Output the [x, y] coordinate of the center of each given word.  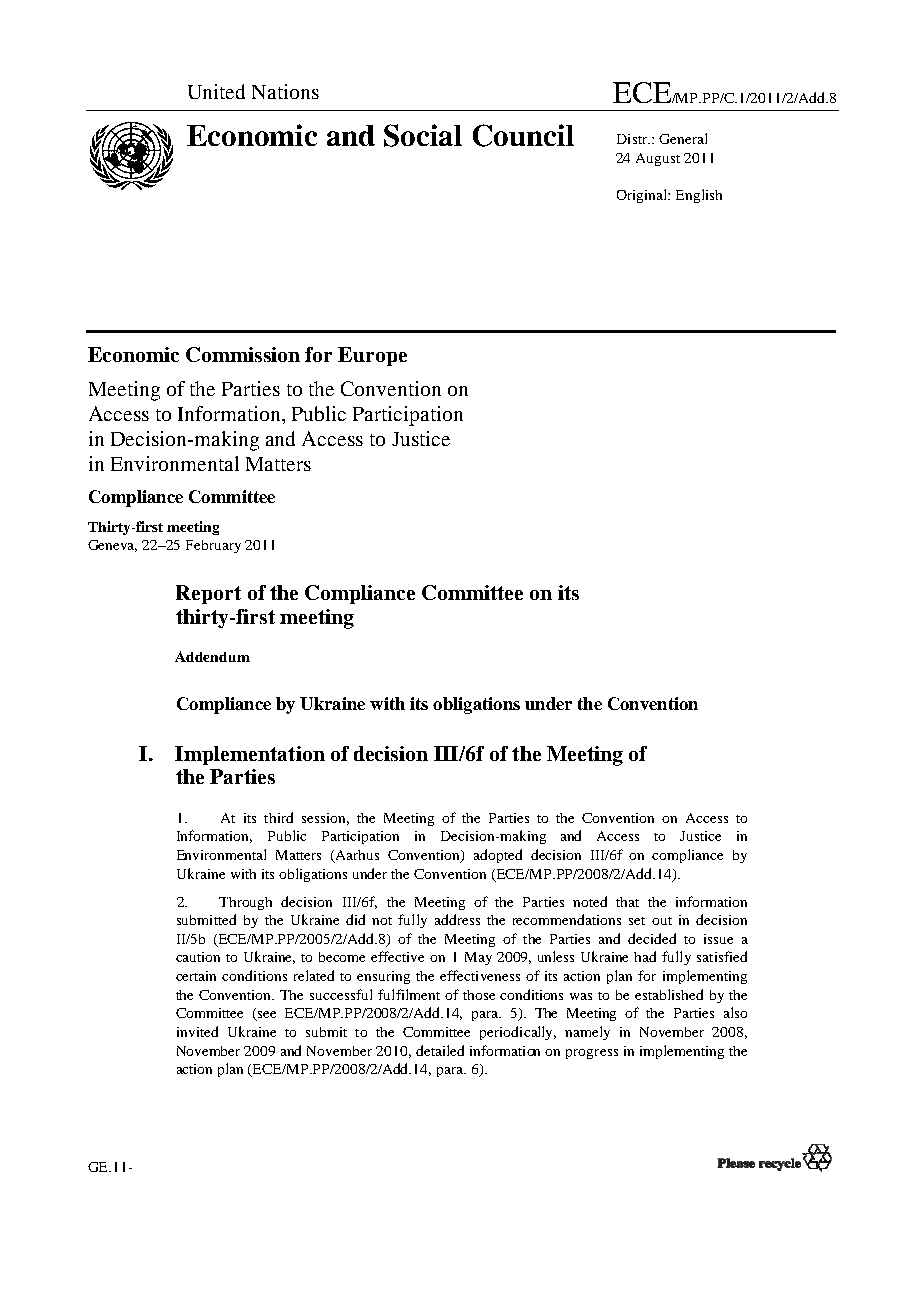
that [627, 902]
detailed [440, 1050]
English [699, 196]
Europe [372, 356]
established [669, 994]
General [683, 138]
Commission [243, 354]
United [216, 91]
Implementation [250, 755]
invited [197, 1031]
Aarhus [356, 856]
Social [423, 135]
